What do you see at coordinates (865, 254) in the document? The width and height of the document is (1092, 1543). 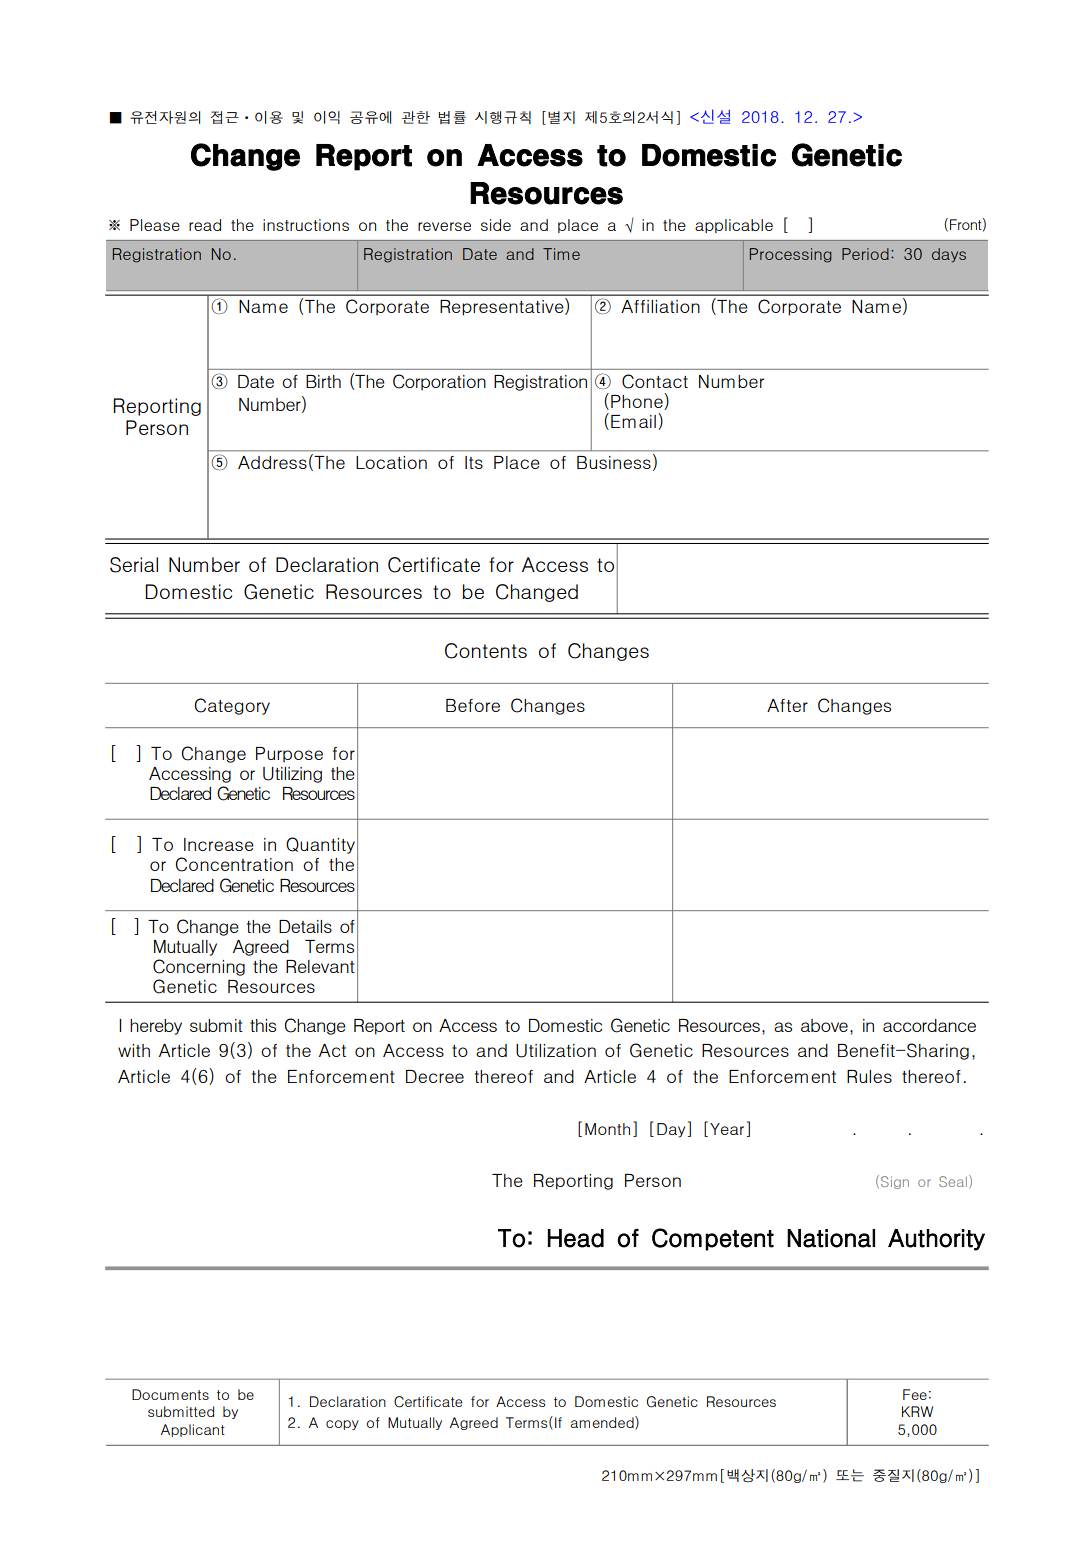 I see `Period` at bounding box center [865, 254].
